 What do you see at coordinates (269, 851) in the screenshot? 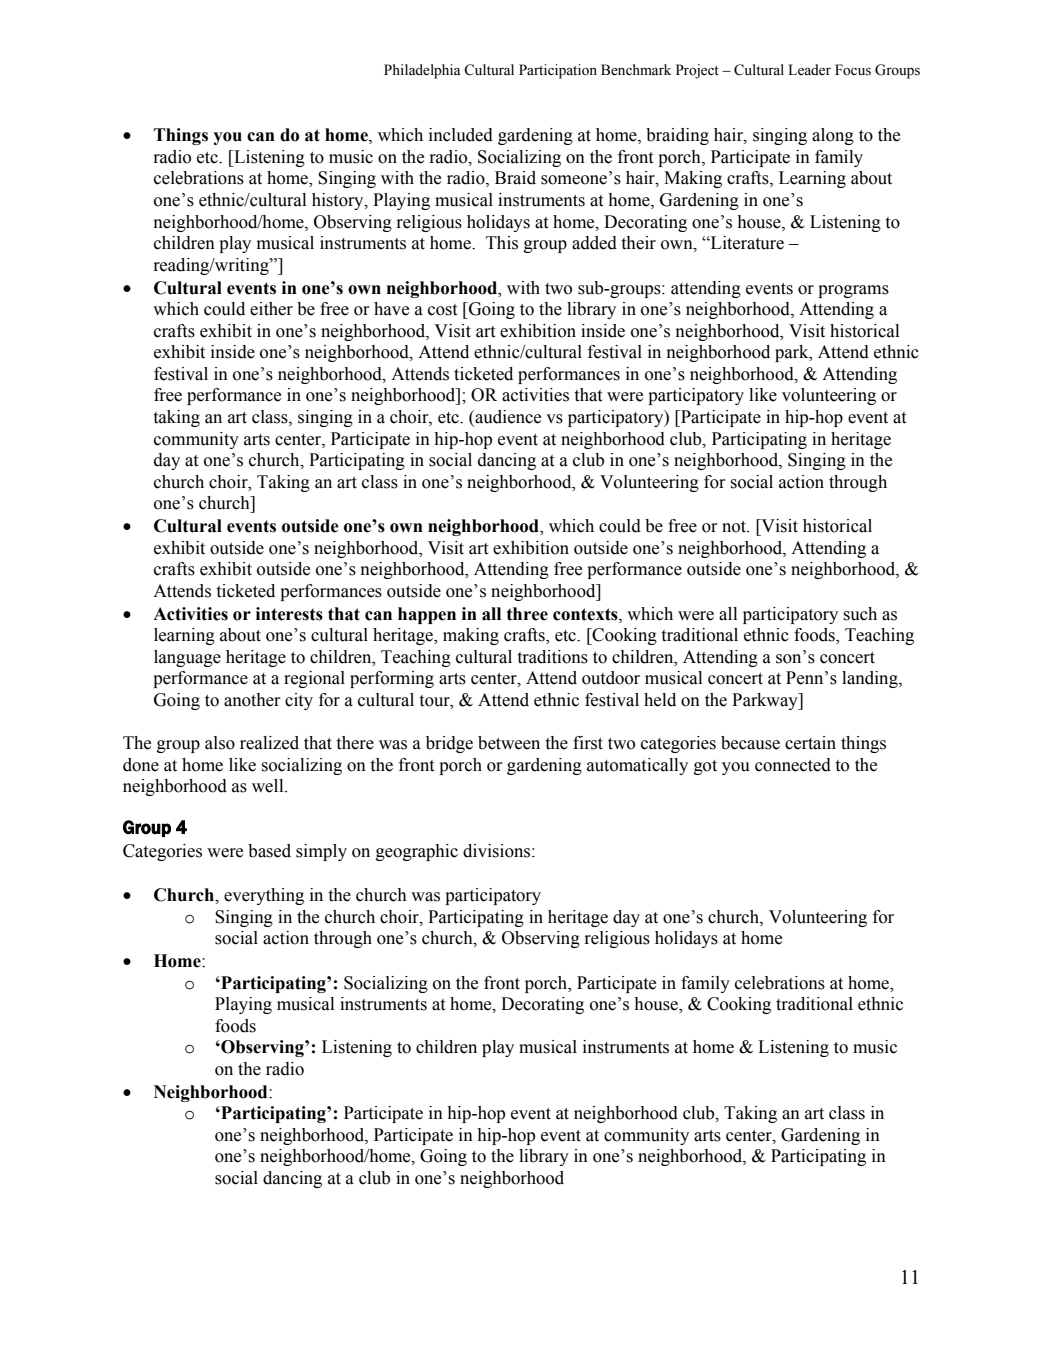
I see `based` at bounding box center [269, 851].
